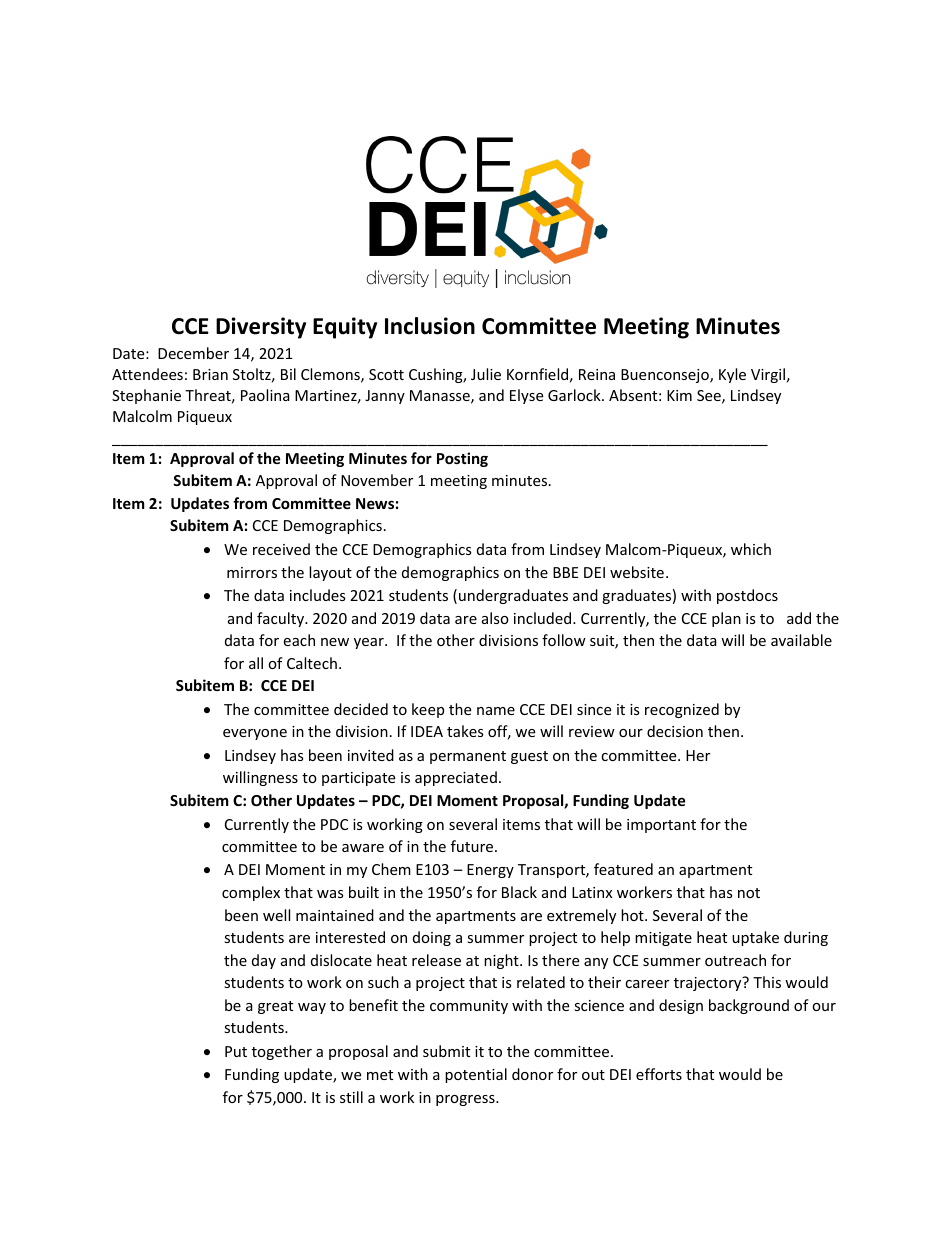  Describe the element at coordinates (486, 374) in the page. I see `Julie` at that location.
